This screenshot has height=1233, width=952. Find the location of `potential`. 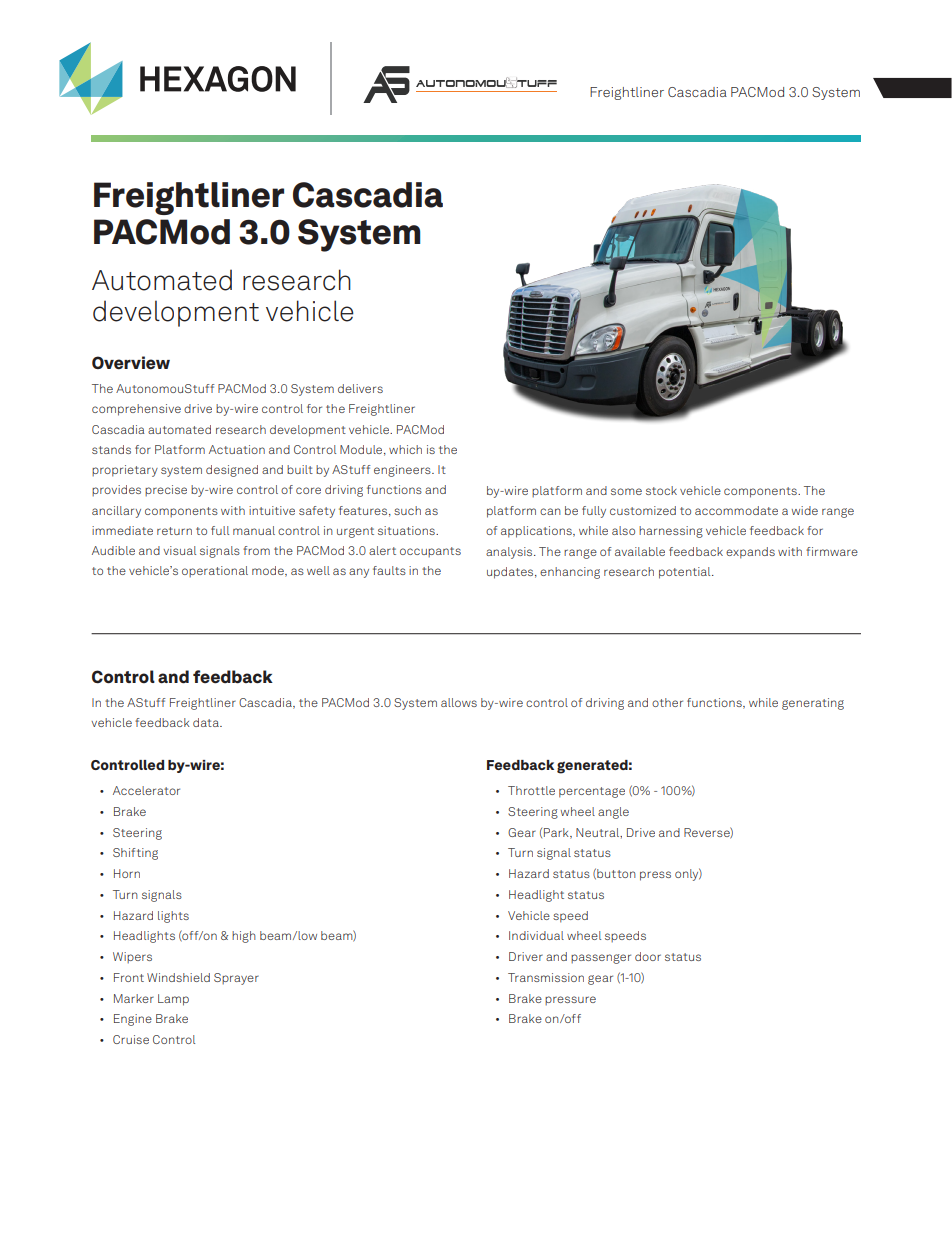

potential is located at coordinates (686, 573).
